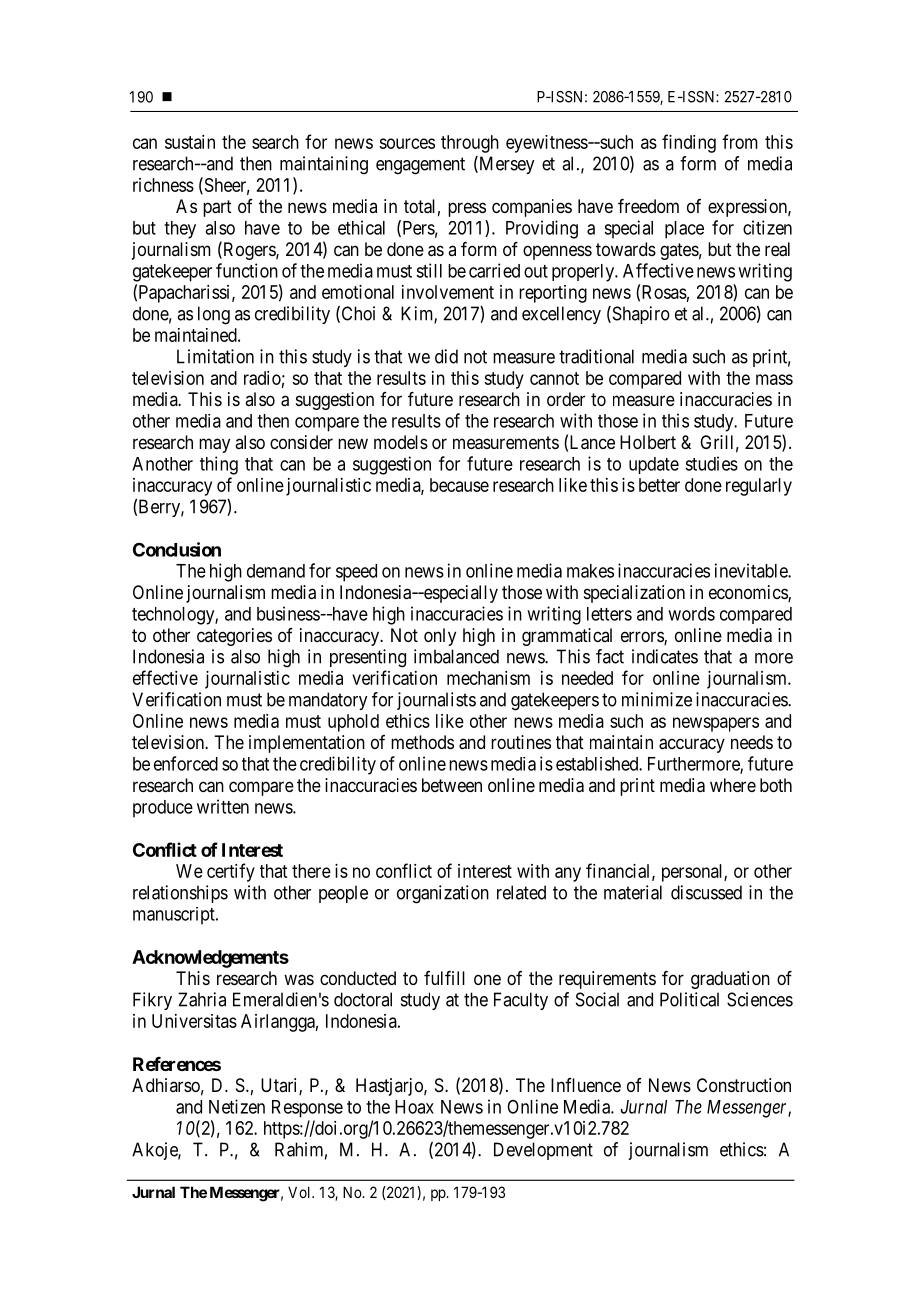 This screenshot has width=924, height=1308. What do you see at coordinates (443, 894) in the screenshot?
I see `organization` at bounding box center [443, 894].
